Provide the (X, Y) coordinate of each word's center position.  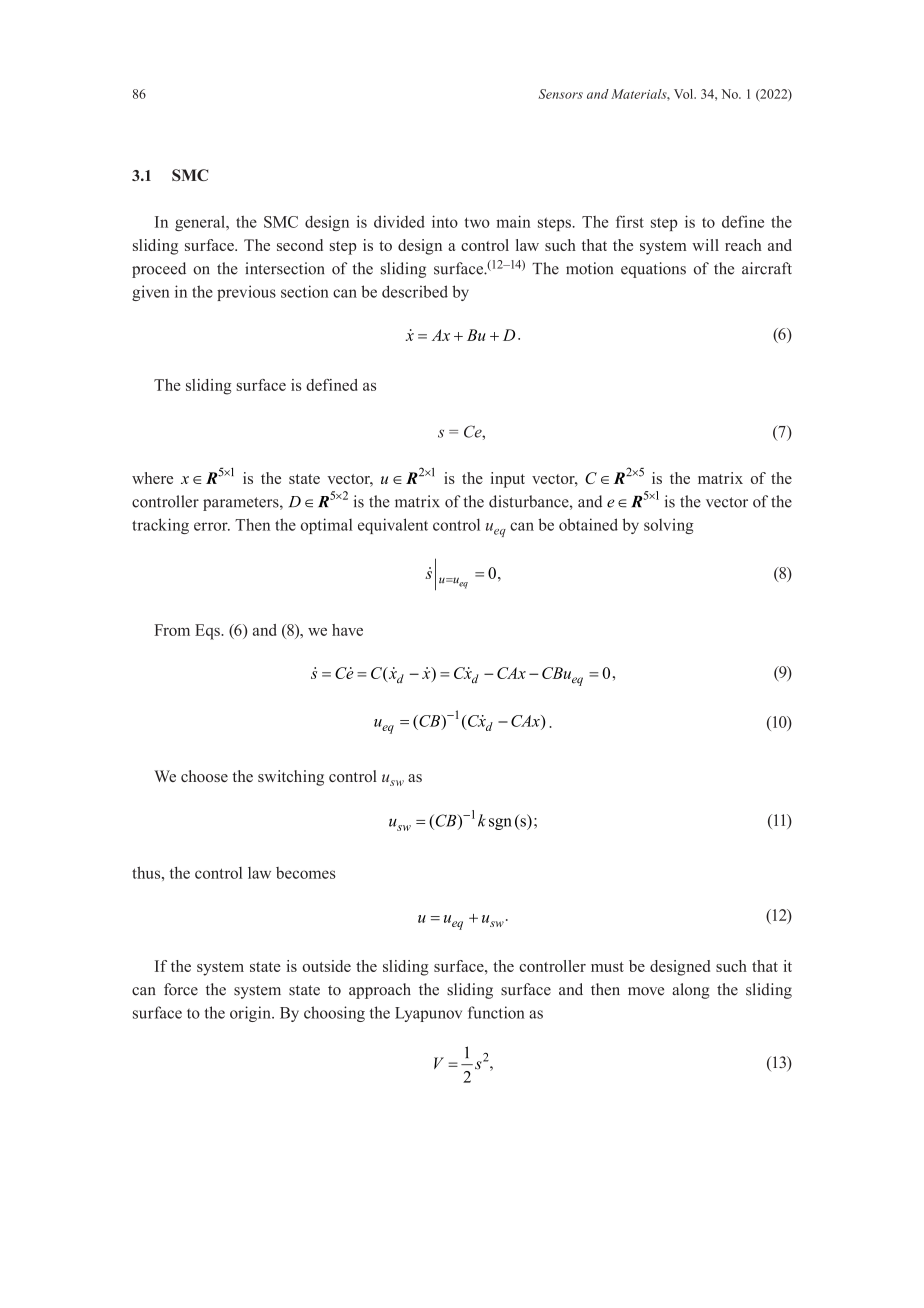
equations (653, 270)
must (607, 967)
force (181, 989)
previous (246, 293)
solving (669, 526)
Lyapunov (428, 1014)
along (691, 991)
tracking (160, 526)
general (201, 223)
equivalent (393, 526)
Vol (685, 94)
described (415, 291)
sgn (500, 824)
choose (204, 776)
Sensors (560, 94)
